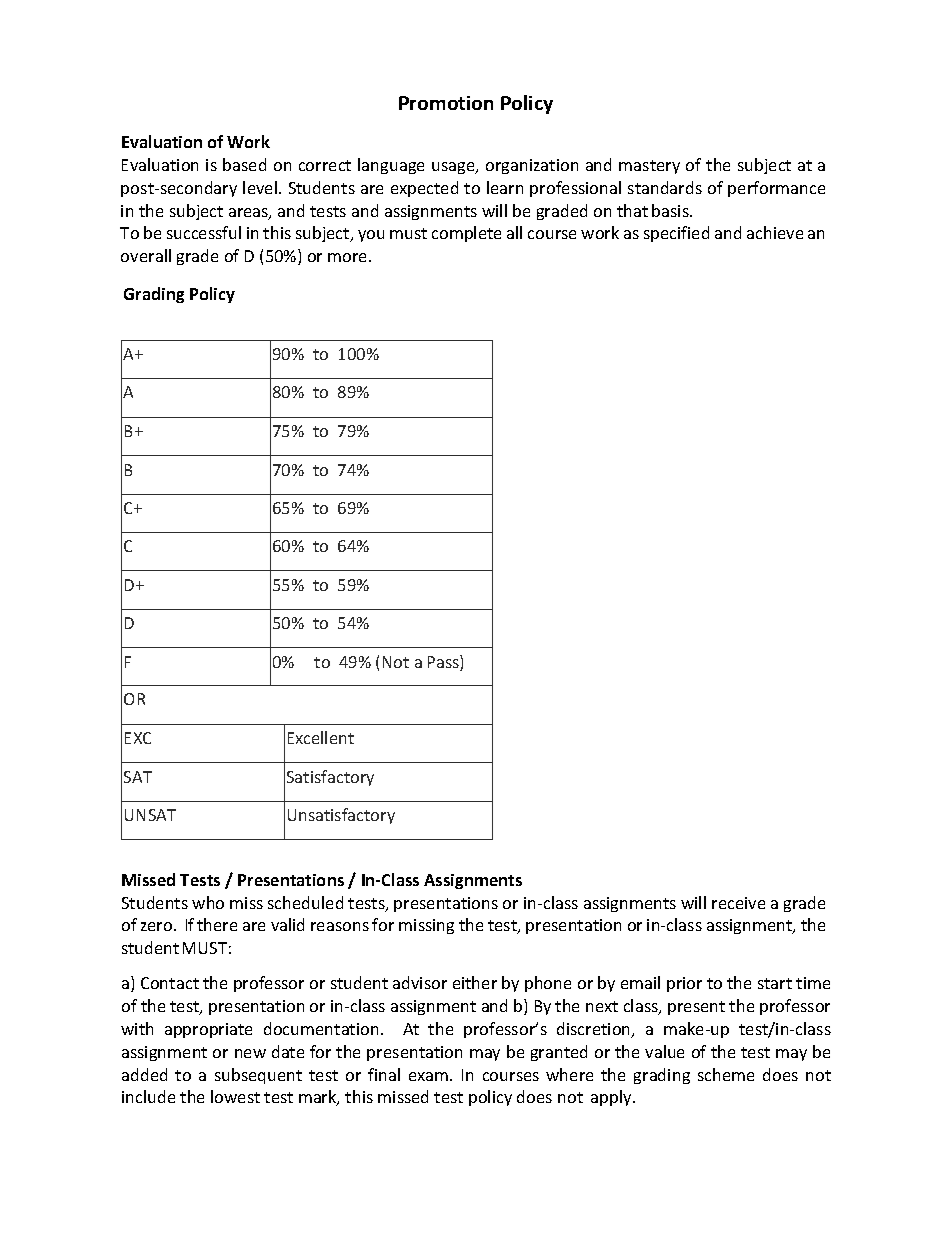 Image resolution: width=952 pixels, height=1233 pixels. What do you see at coordinates (775, 232) in the document?
I see `achieve` at bounding box center [775, 232].
